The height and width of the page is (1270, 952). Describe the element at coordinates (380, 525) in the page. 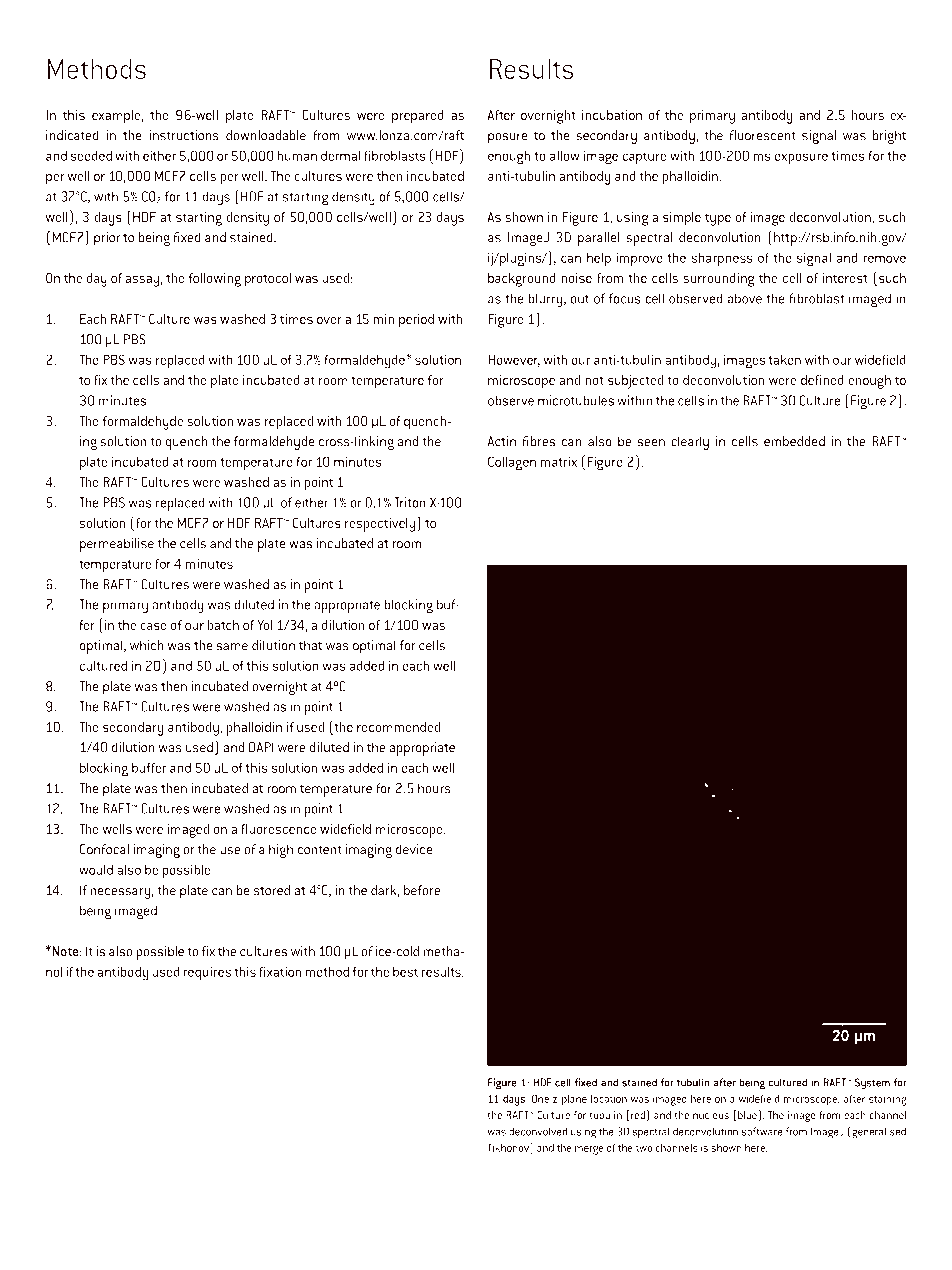

I see `respectively` at that location.
